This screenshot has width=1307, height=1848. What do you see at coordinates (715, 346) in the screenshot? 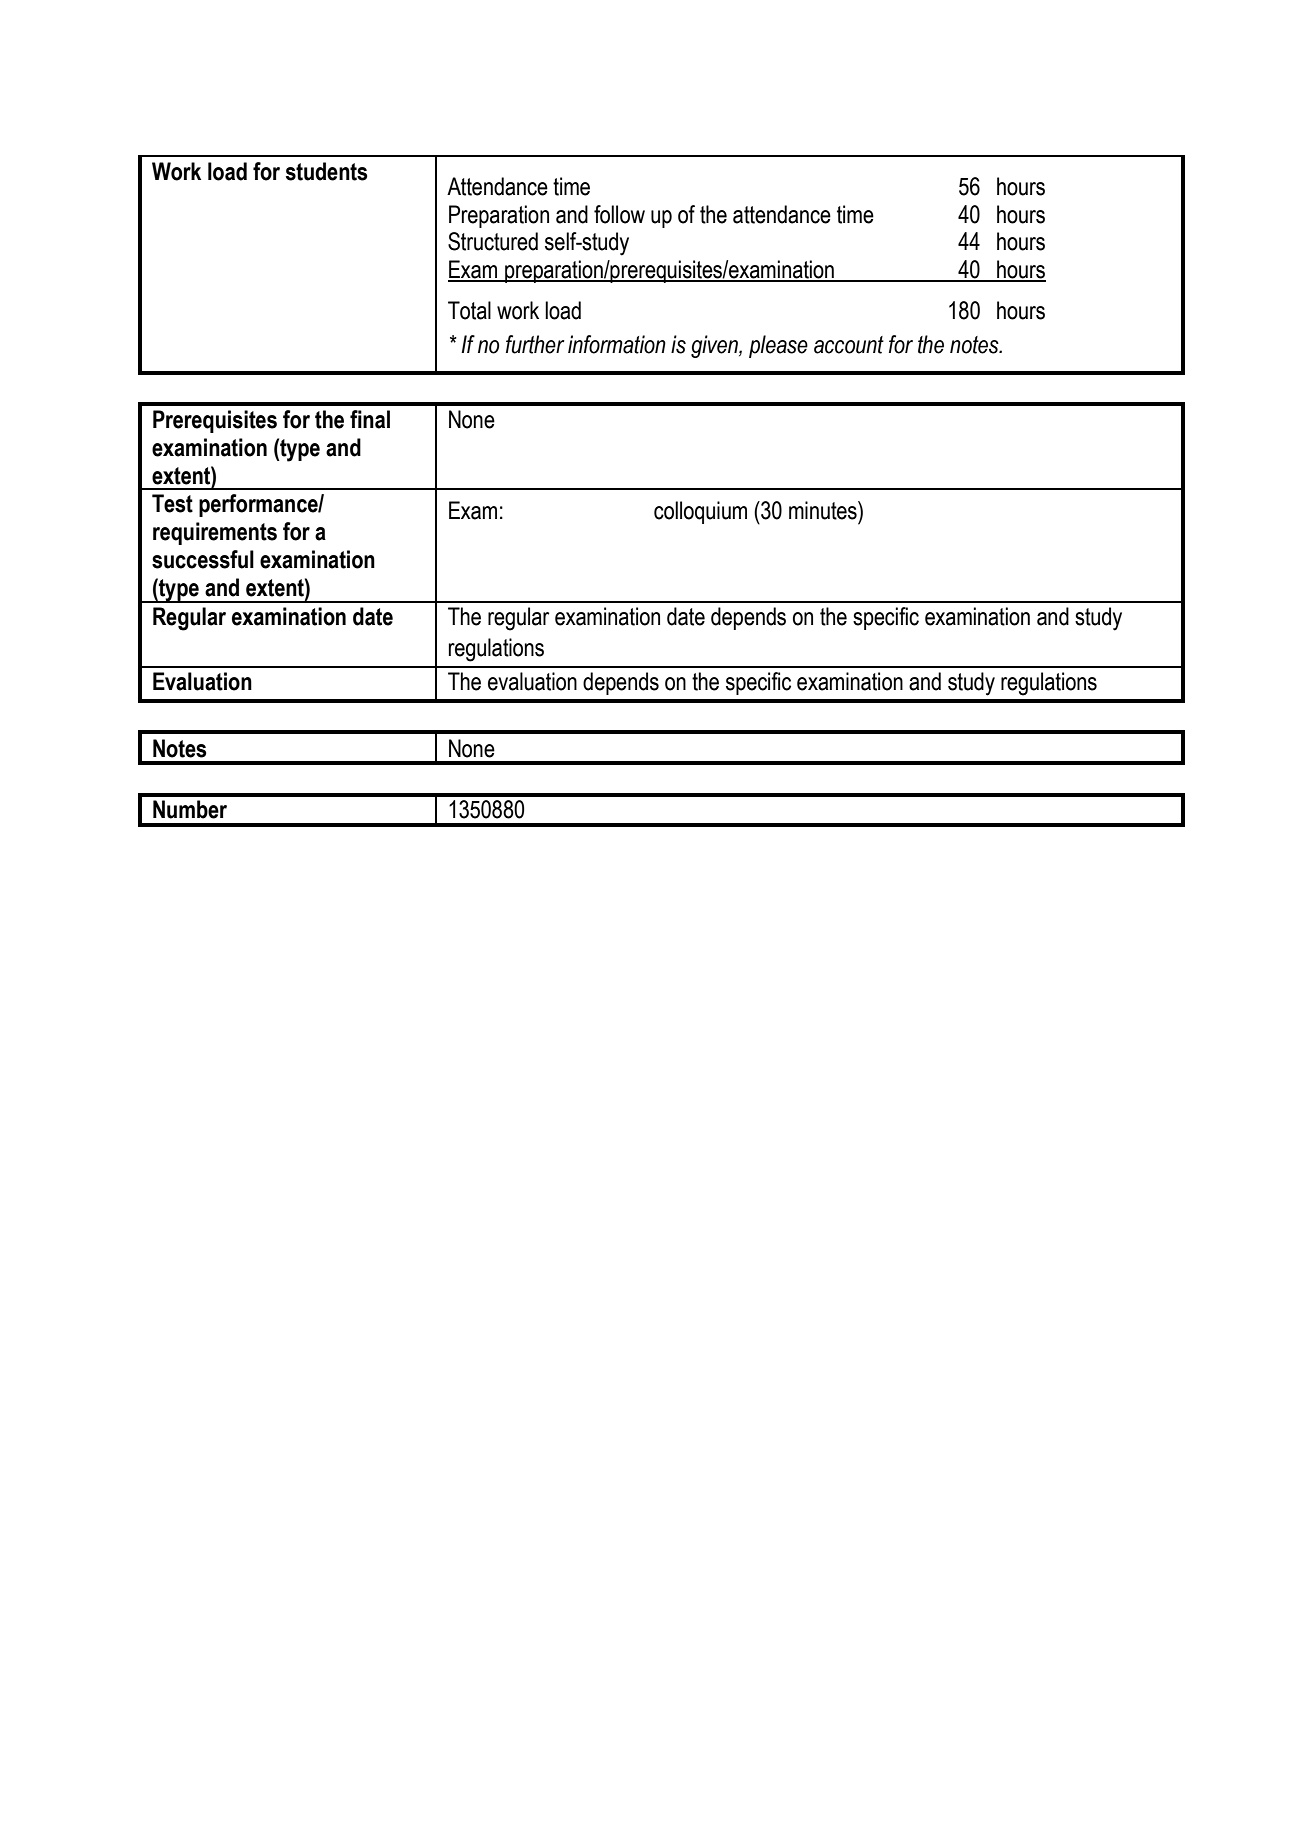
I see `given` at bounding box center [715, 346].
